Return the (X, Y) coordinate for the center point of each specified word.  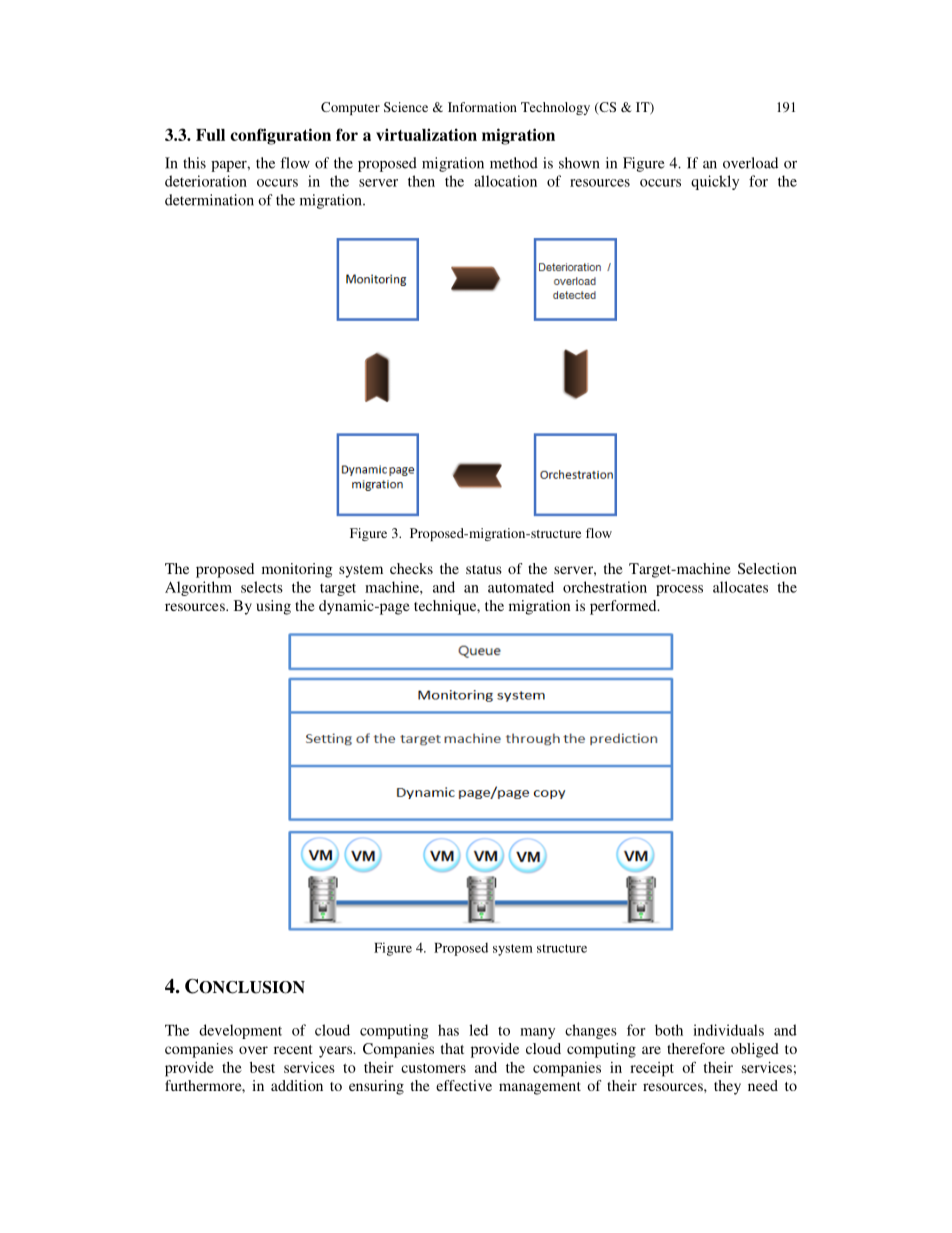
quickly (715, 182)
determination (209, 200)
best (262, 1067)
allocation (505, 181)
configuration (280, 136)
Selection (767, 568)
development (240, 1031)
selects (262, 587)
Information (482, 107)
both (669, 1030)
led (478, 1030)
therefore (696, 1048)
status (484, 569)
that (452, 1048)
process (679, 590)
